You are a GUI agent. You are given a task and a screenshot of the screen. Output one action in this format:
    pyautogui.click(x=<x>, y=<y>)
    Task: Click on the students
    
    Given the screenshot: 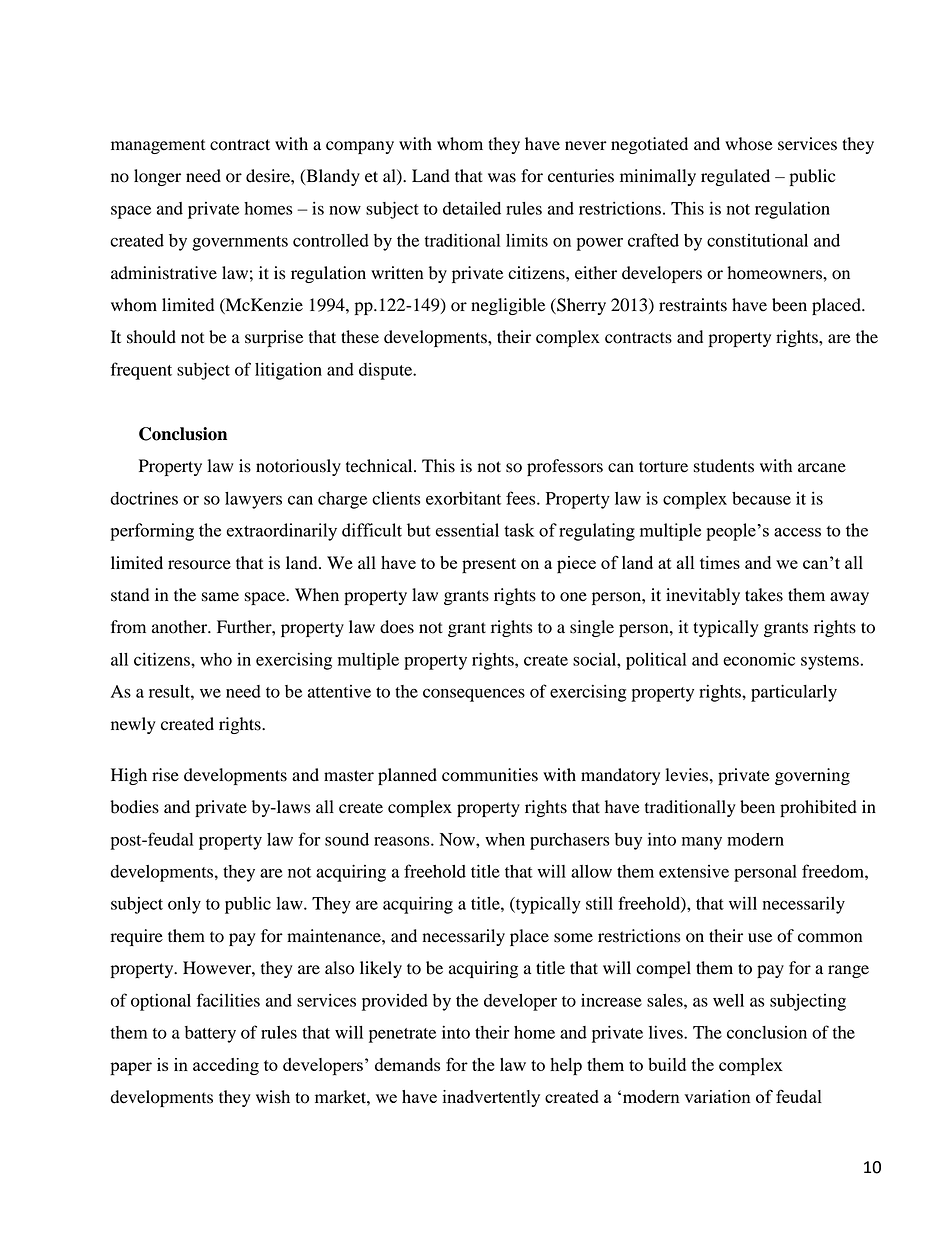 What is the action you would take?
    pyautogui.click(x=724, y=466)
